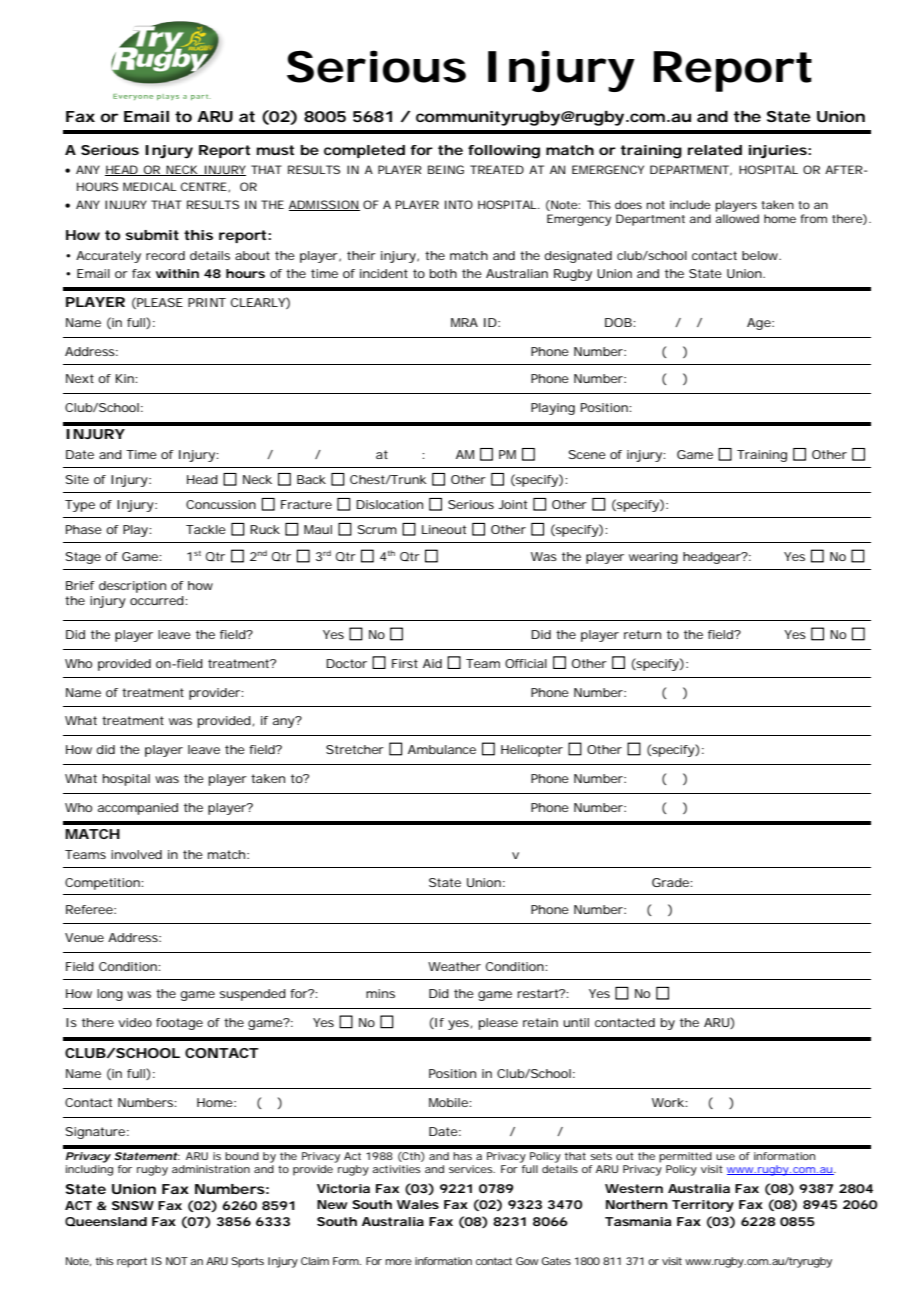 Image resolution: width=924 pixels, height=1308 pixels. I want to click on include, so click(690, 204).
